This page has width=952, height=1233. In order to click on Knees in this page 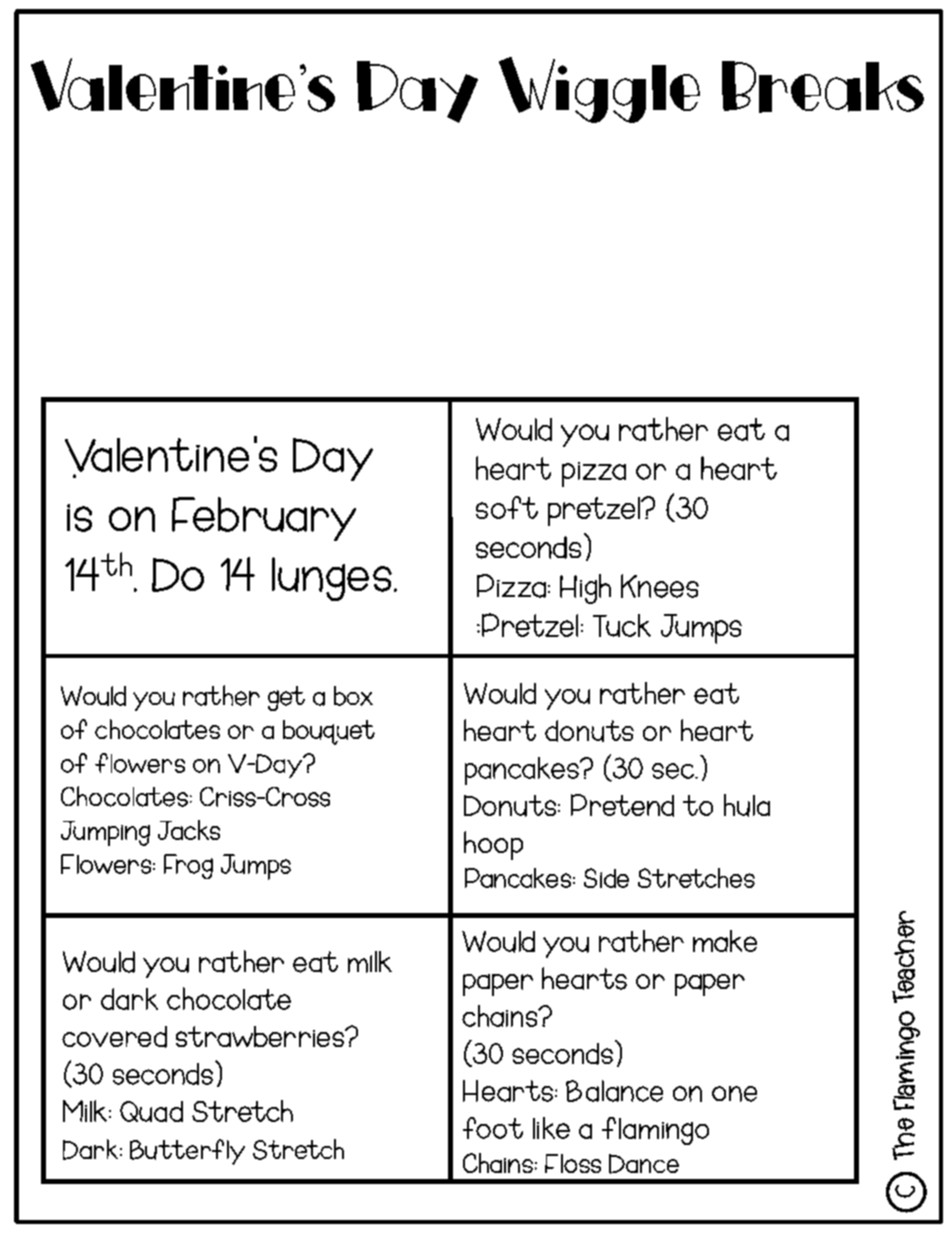, I will do `click(660, 586)`.
